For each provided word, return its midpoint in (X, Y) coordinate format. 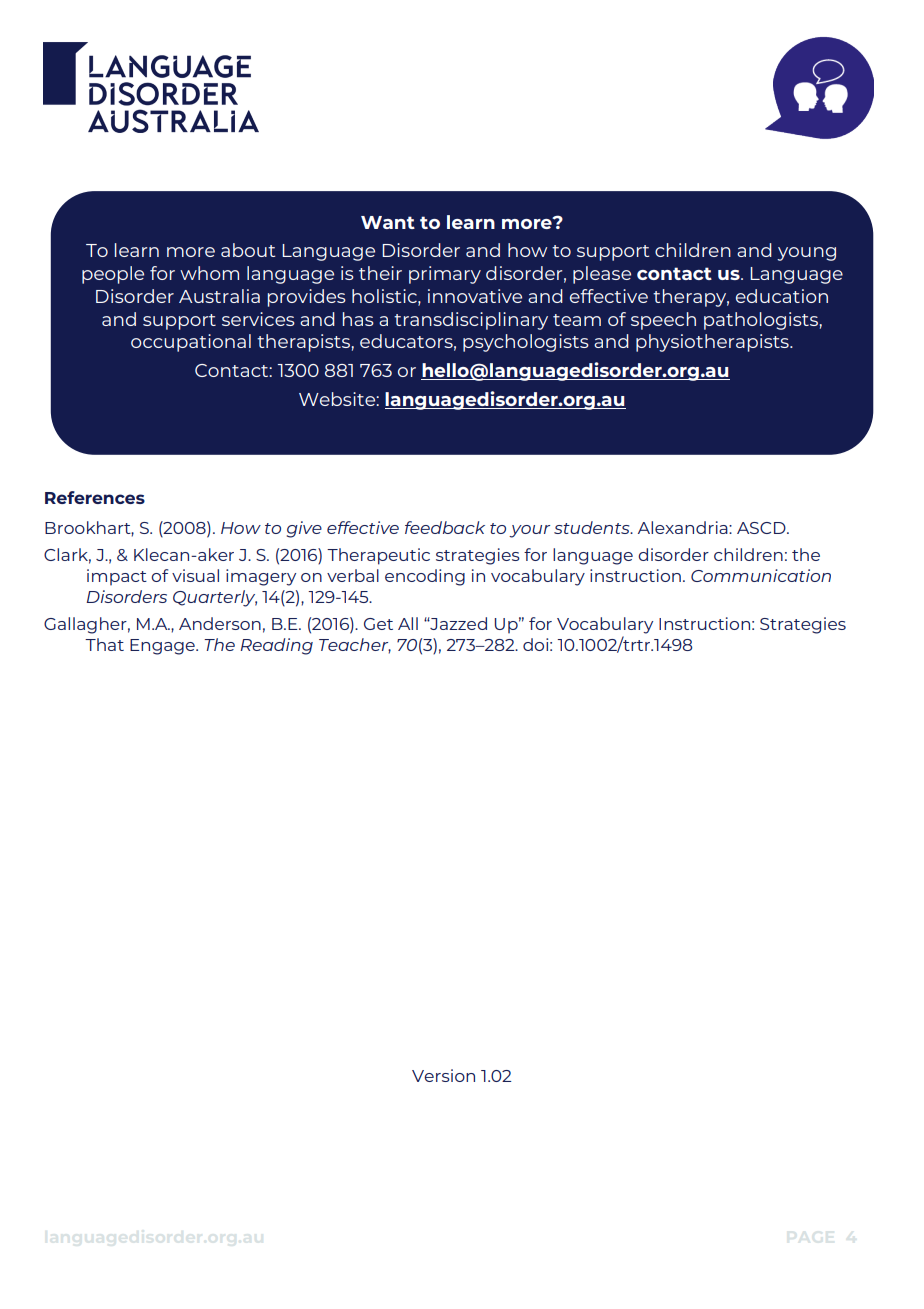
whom (209, 273)
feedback (445, 527)
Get (378, 624)
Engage (163, 647)
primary (445, 275)
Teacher (355, 646)
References (95, 497)
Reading (276, 646)
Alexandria (684, 527)
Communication (761, 575)
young (806, 254)
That (104, 644)
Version (443, 1075)
